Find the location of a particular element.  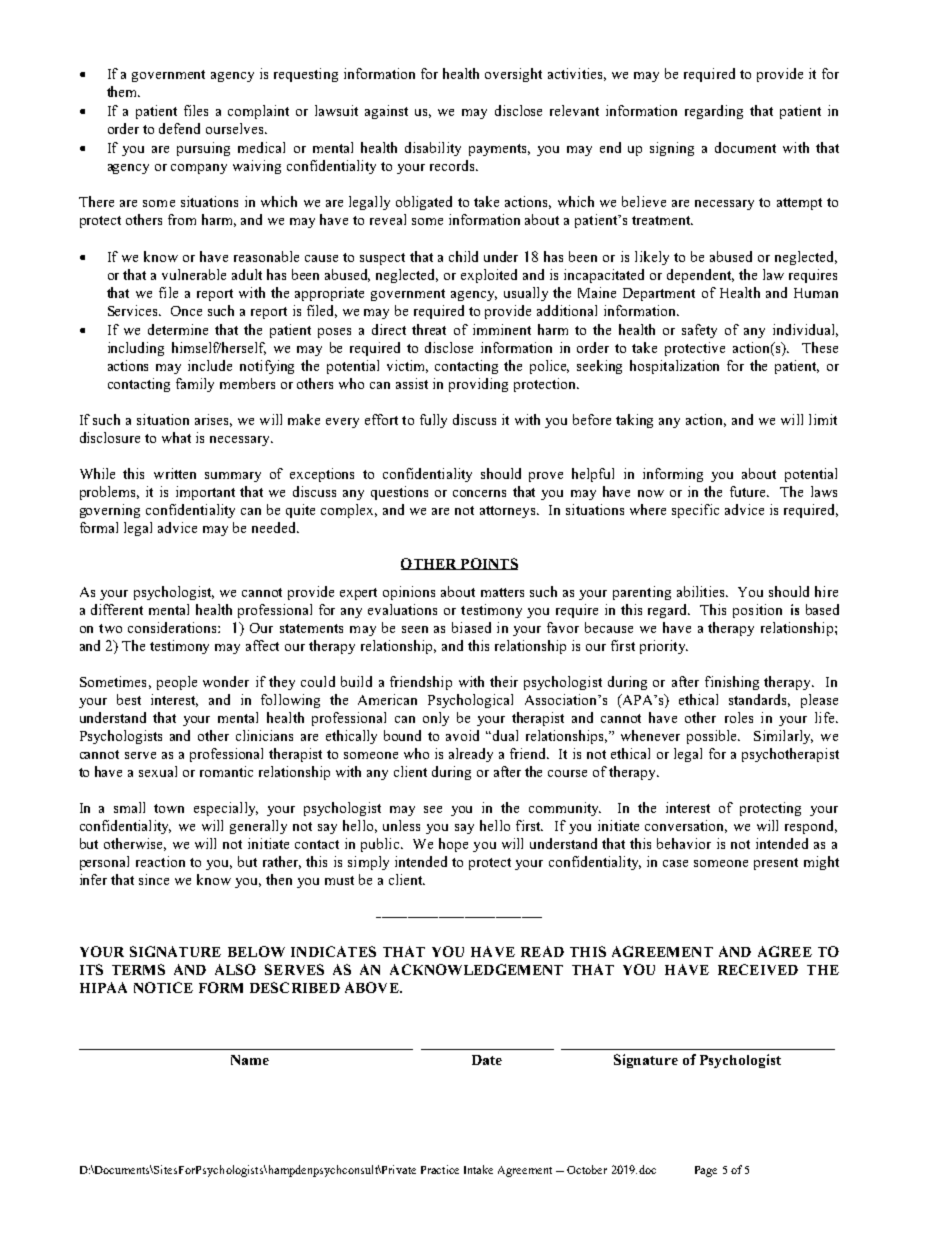

defend is located at coordinates (179, 128).
